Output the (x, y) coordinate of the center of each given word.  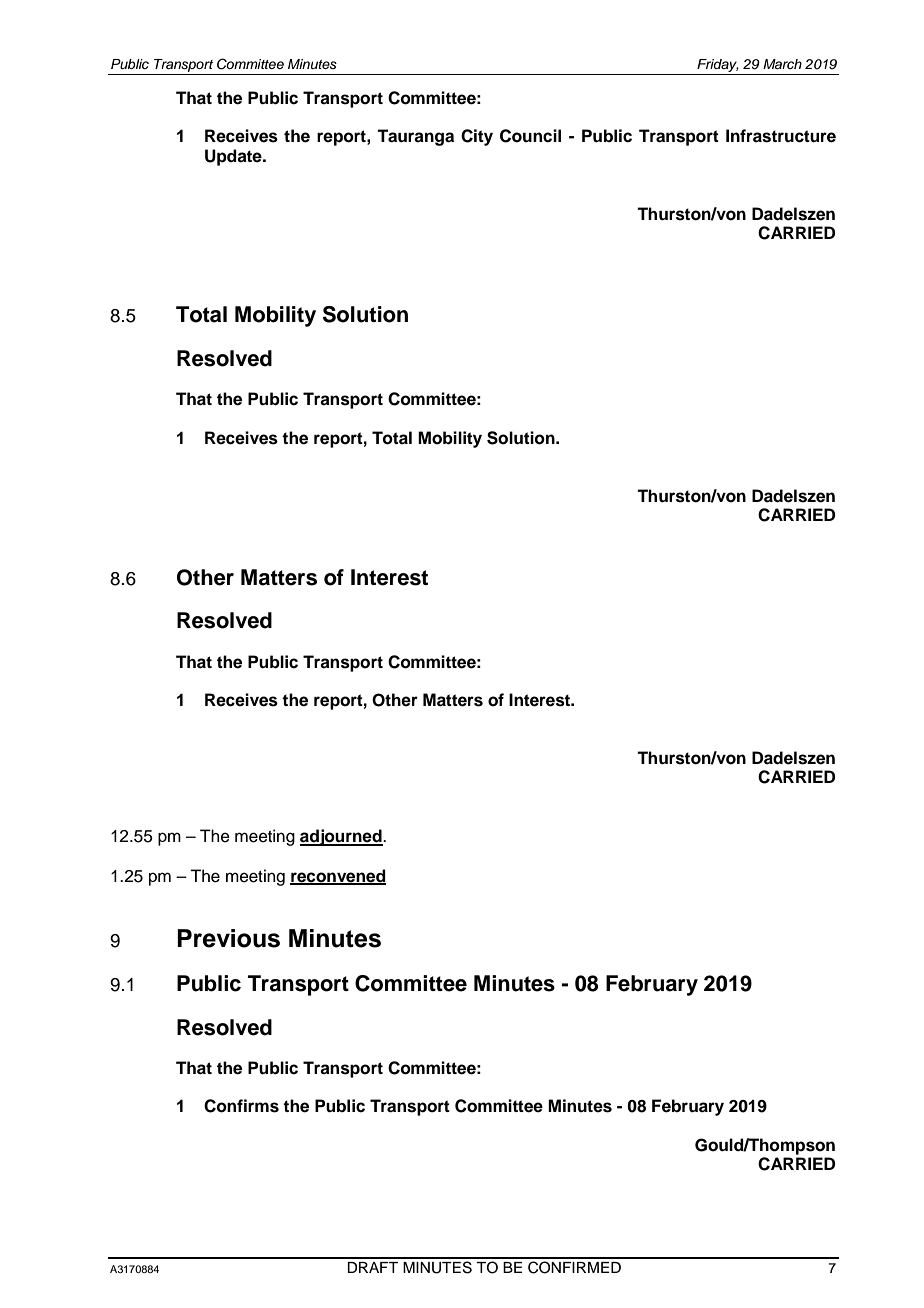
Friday (718, 65)
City (477, 137)
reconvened (338, 876)
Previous (228, 938)
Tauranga (415, 137)
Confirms (241, 1106)
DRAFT (372, 1267)
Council (530, 136)
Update (234, 157)
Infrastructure (781, 136)
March (782, 64)
